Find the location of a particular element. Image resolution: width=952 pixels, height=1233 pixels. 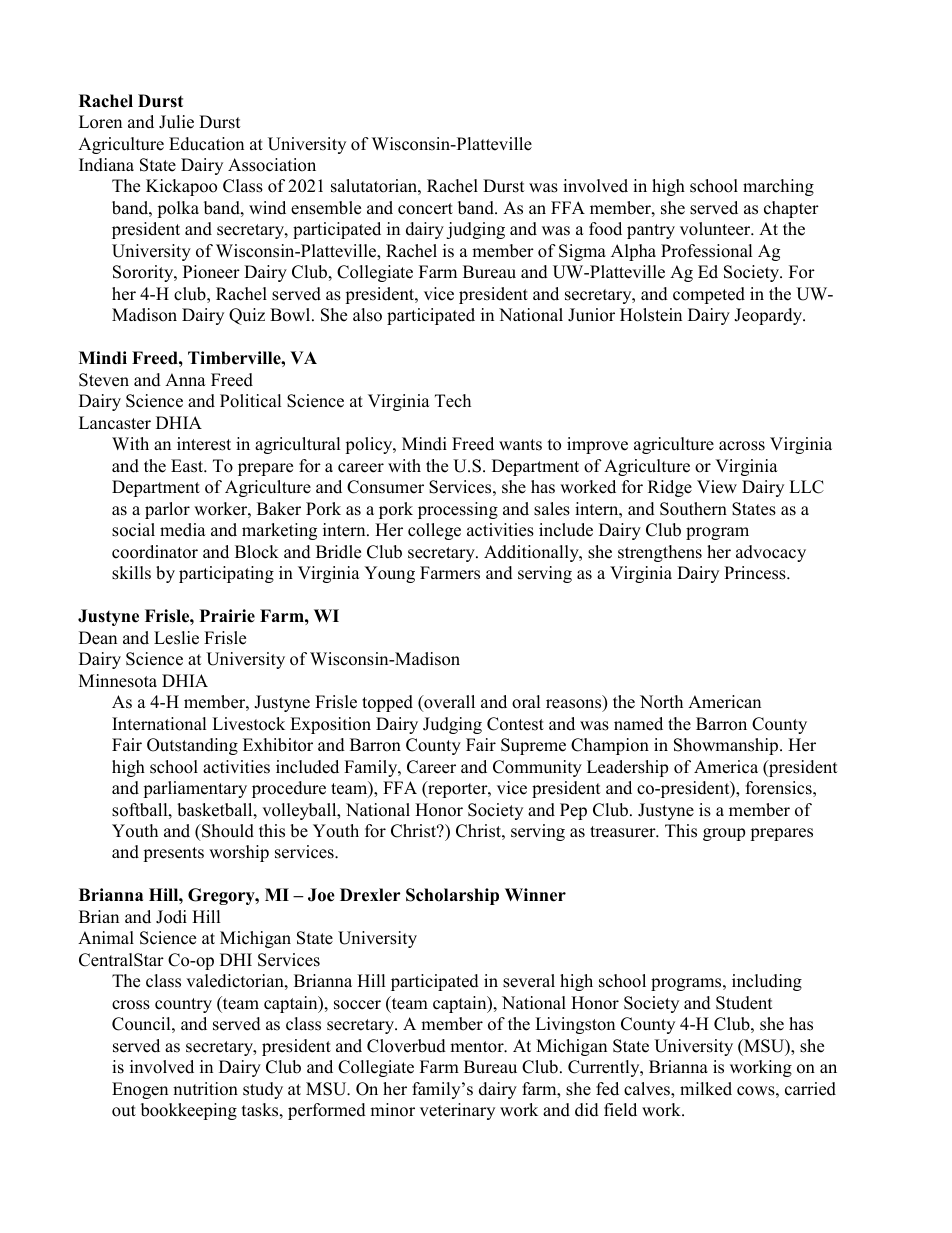

veterinary is located at coordinates (457, 1111).
